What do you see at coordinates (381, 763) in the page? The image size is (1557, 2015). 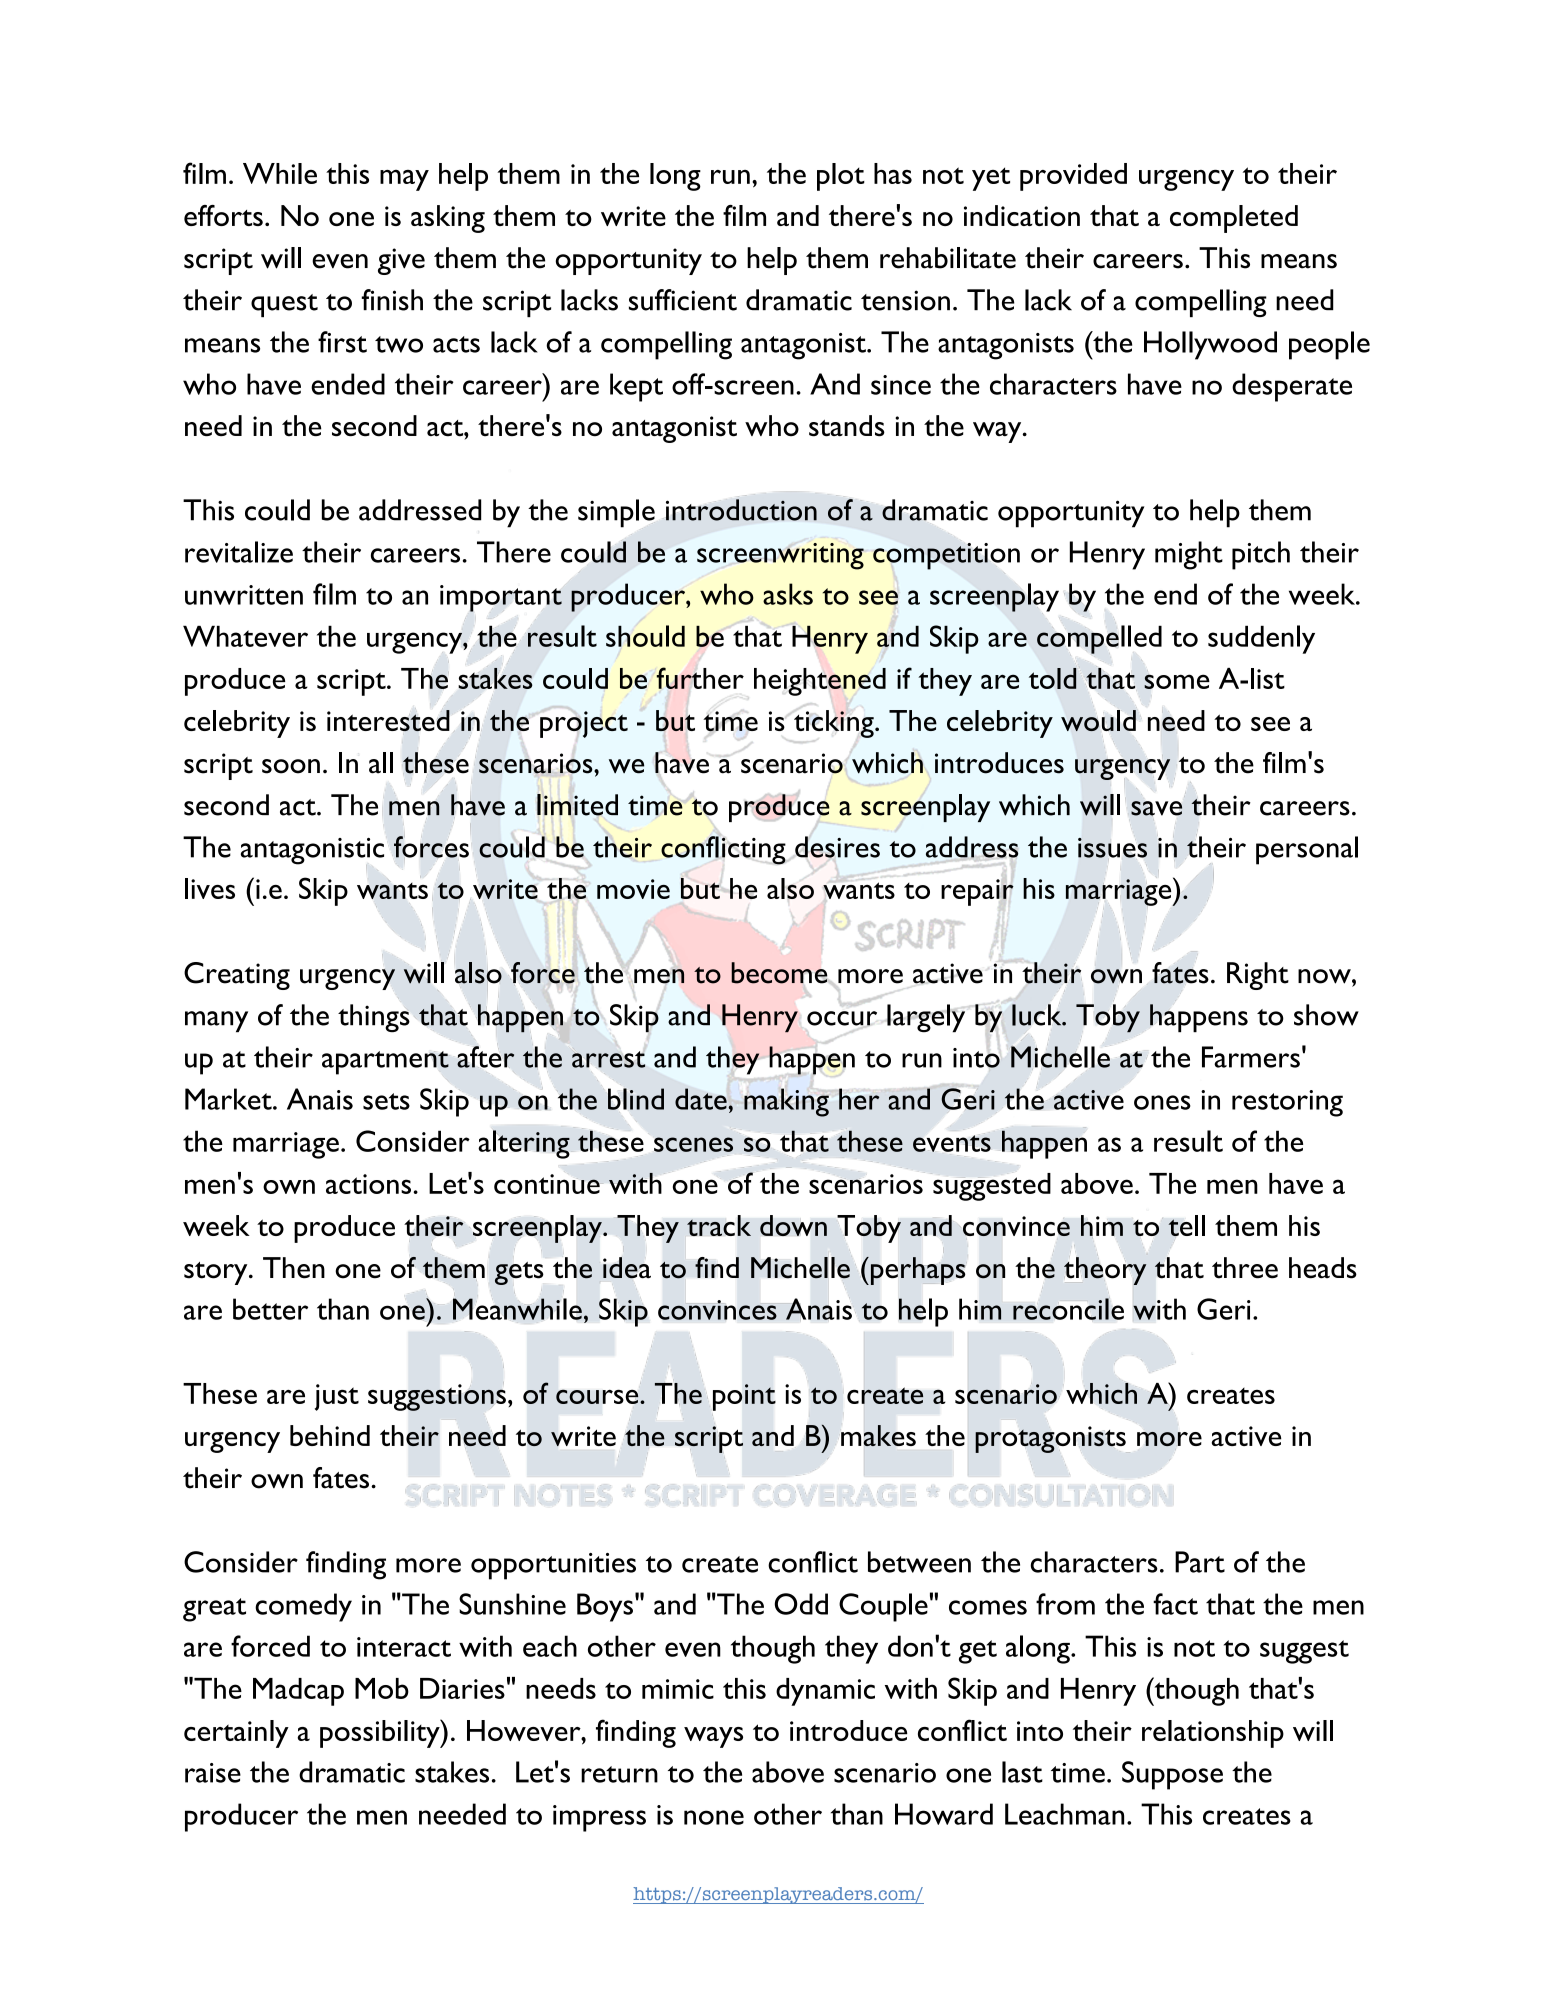 I see `all` at bounding box center [381, 763].
